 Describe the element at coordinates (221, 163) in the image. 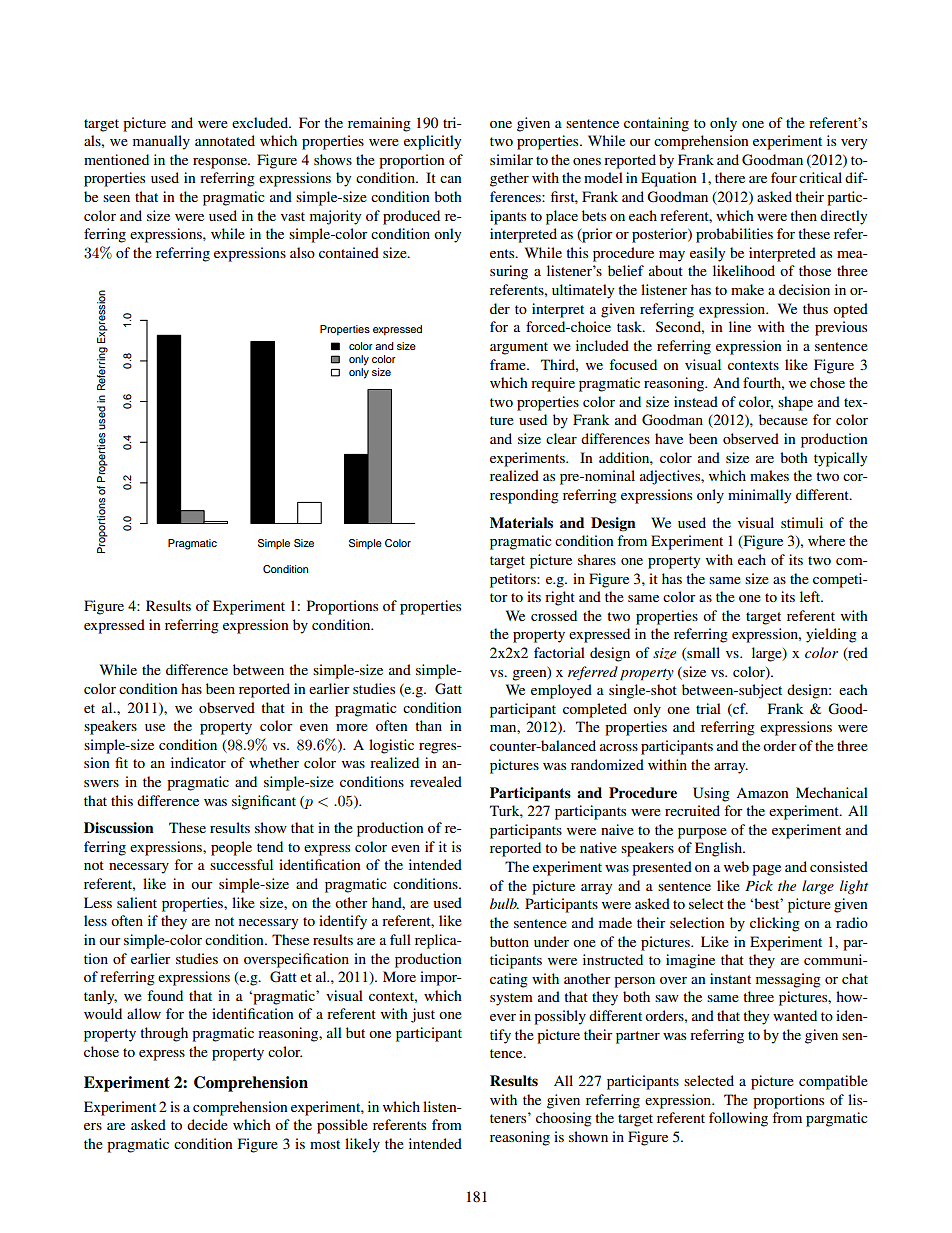

I see `response` at that location.
